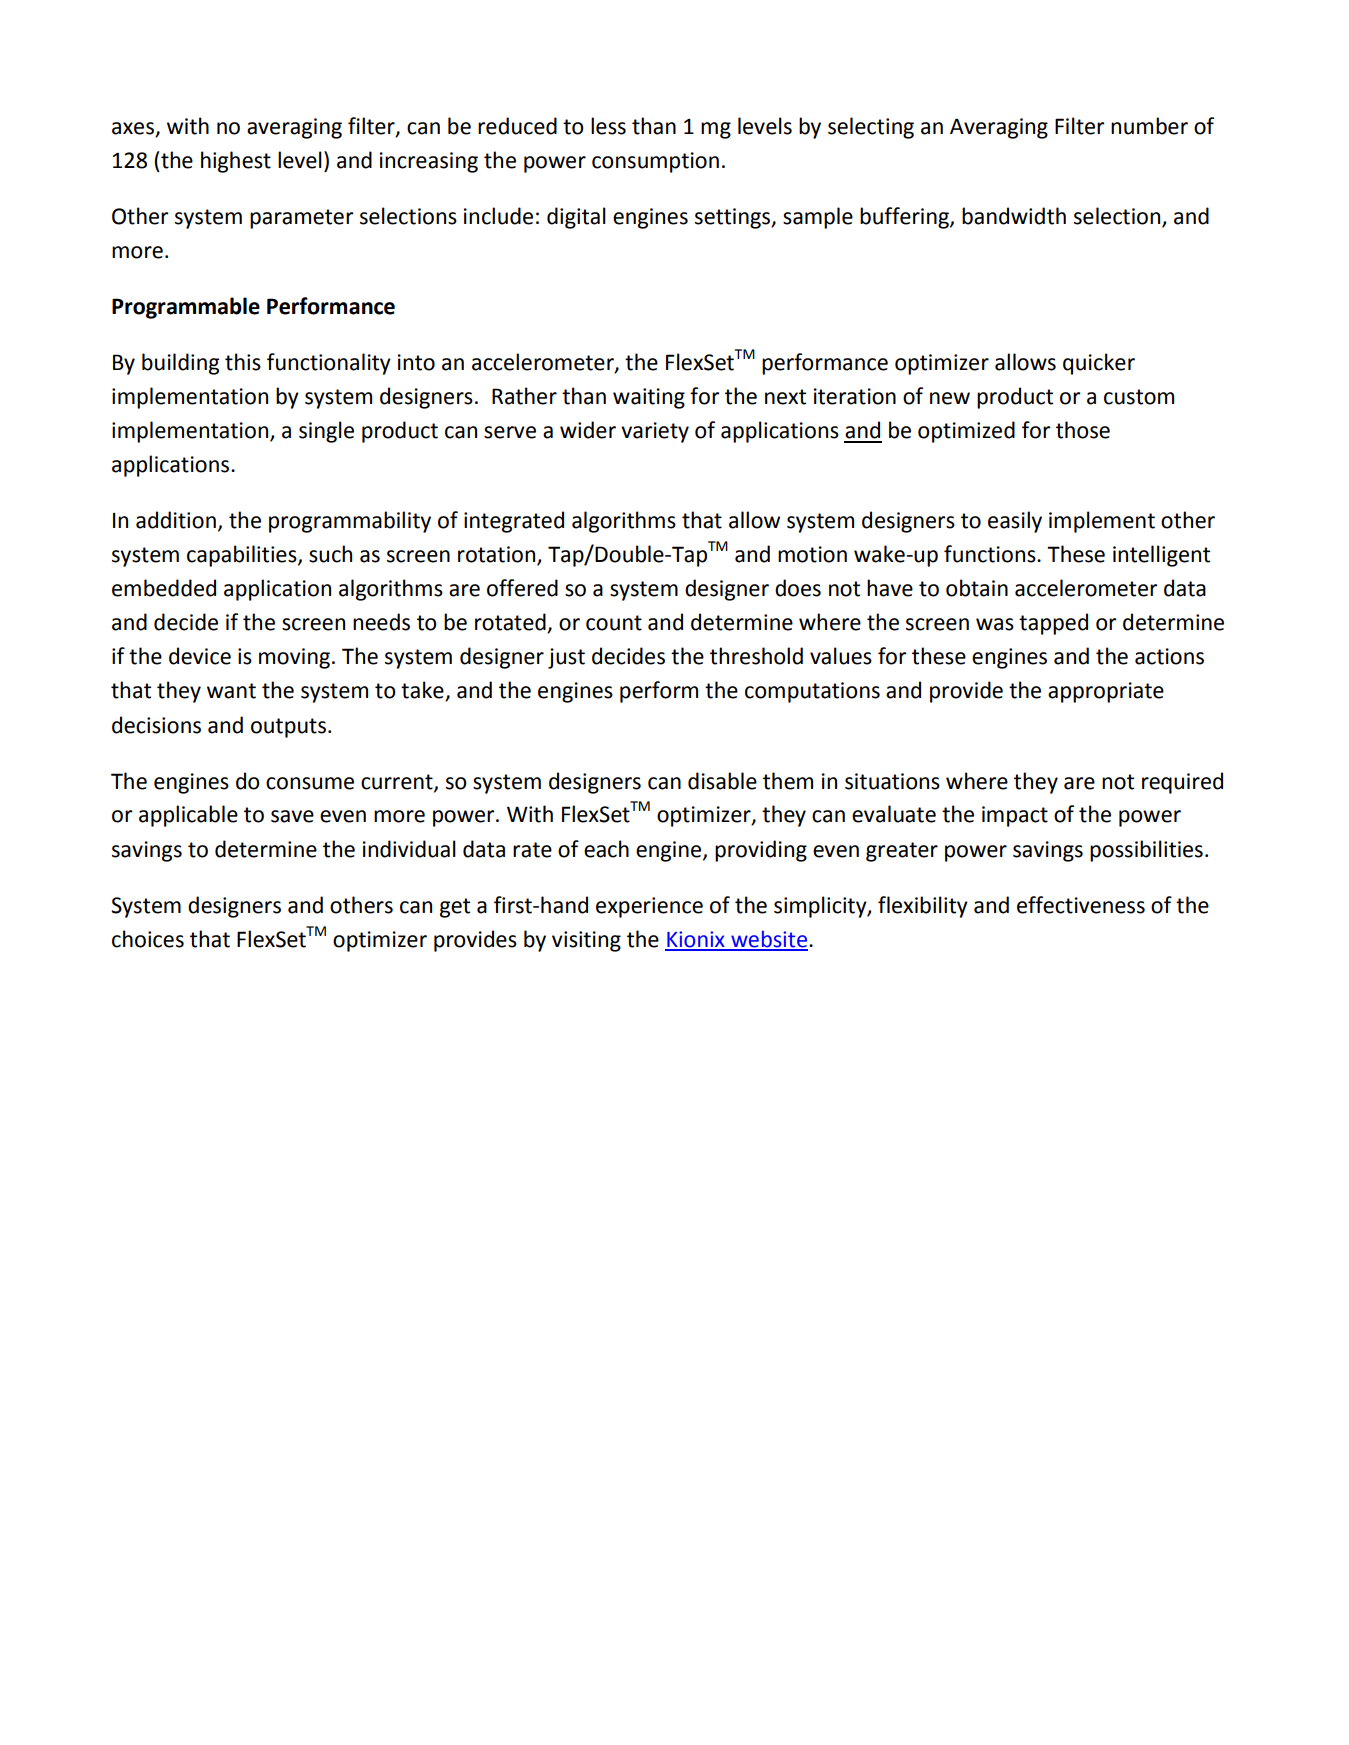  I want to click on number, so click(1149, 126).
